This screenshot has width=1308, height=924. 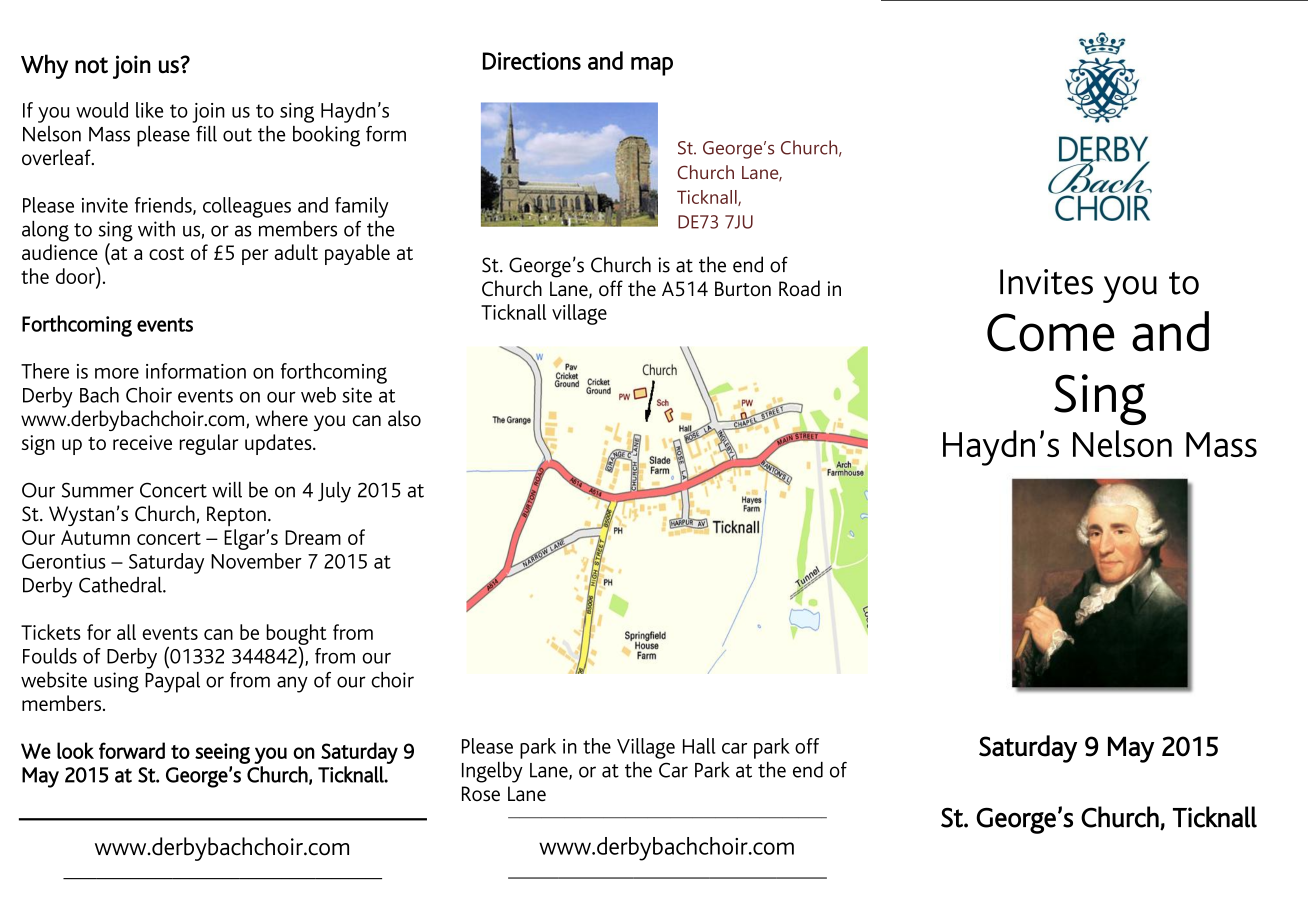 What do you see at coordinates (532, 61) in the screenshot?
I see `Directions` at bounding box center [532, 61].
